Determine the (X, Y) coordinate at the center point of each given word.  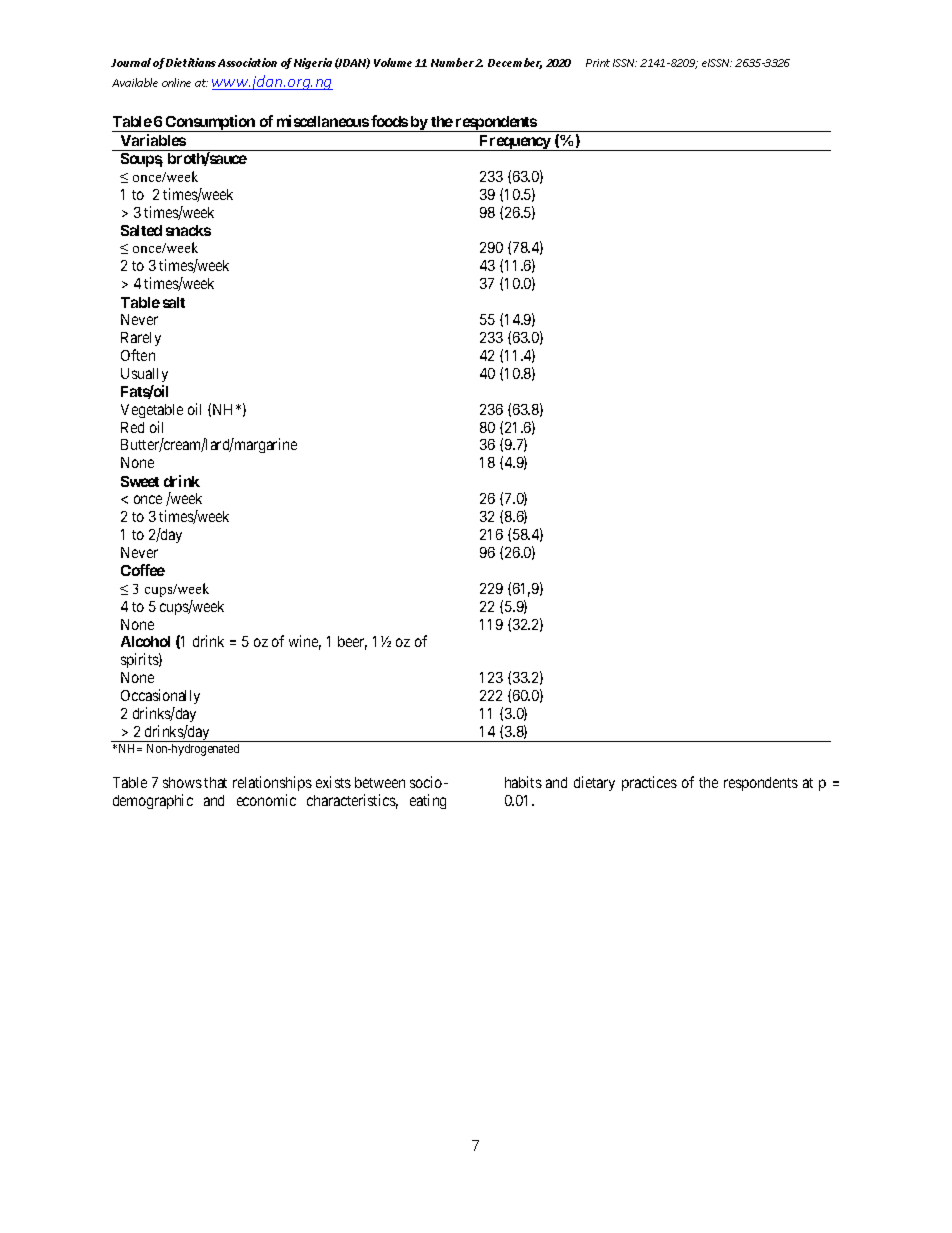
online (176, 82)
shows (182, 782)
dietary (594, 783)
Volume (393, 62)
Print (598, 63)
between (380, 782)
